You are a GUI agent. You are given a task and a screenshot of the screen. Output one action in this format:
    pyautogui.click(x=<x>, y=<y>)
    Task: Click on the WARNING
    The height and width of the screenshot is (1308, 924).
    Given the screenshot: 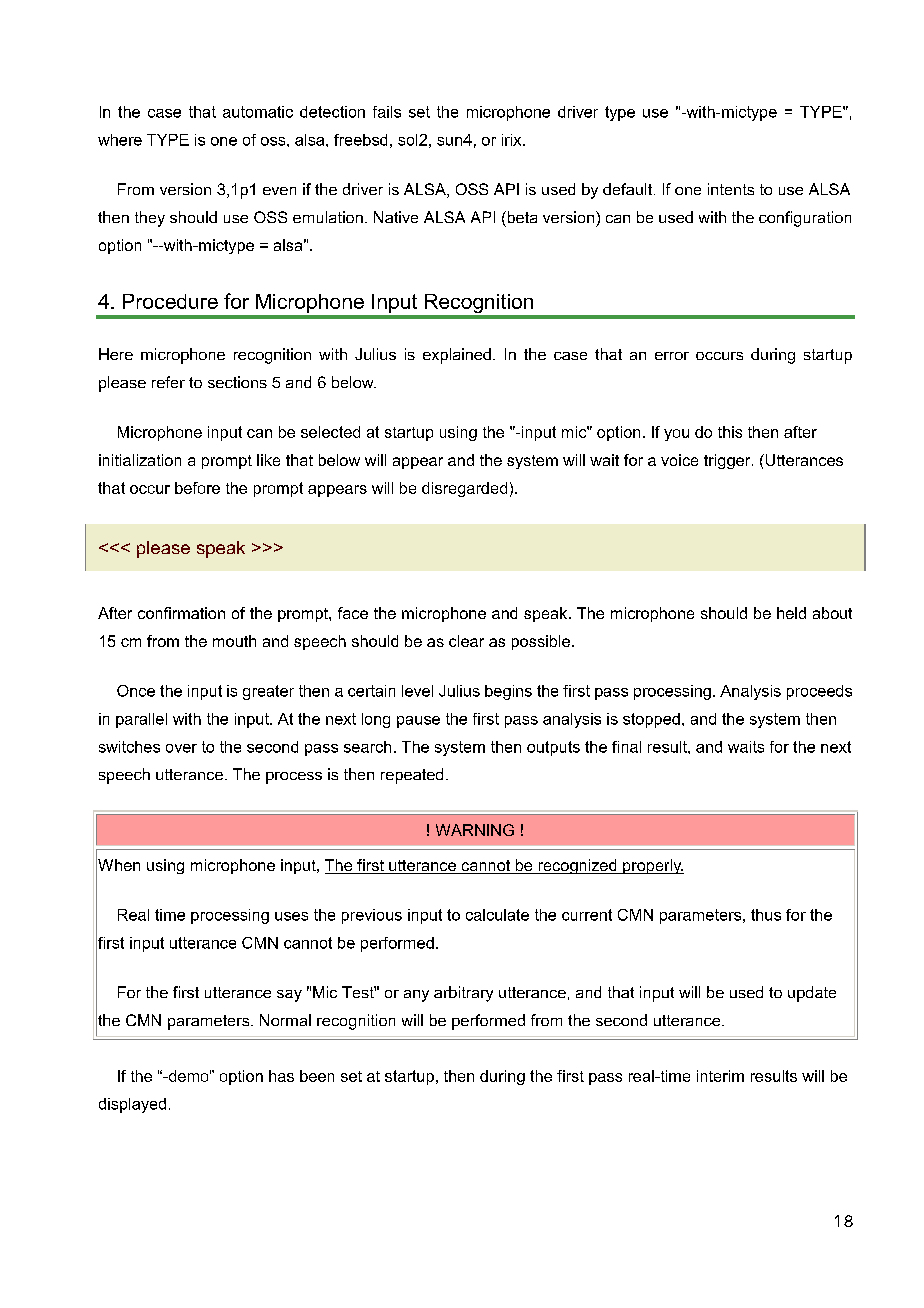 What is the action you would take?
    pyautogui.click(x=475, y=830)
